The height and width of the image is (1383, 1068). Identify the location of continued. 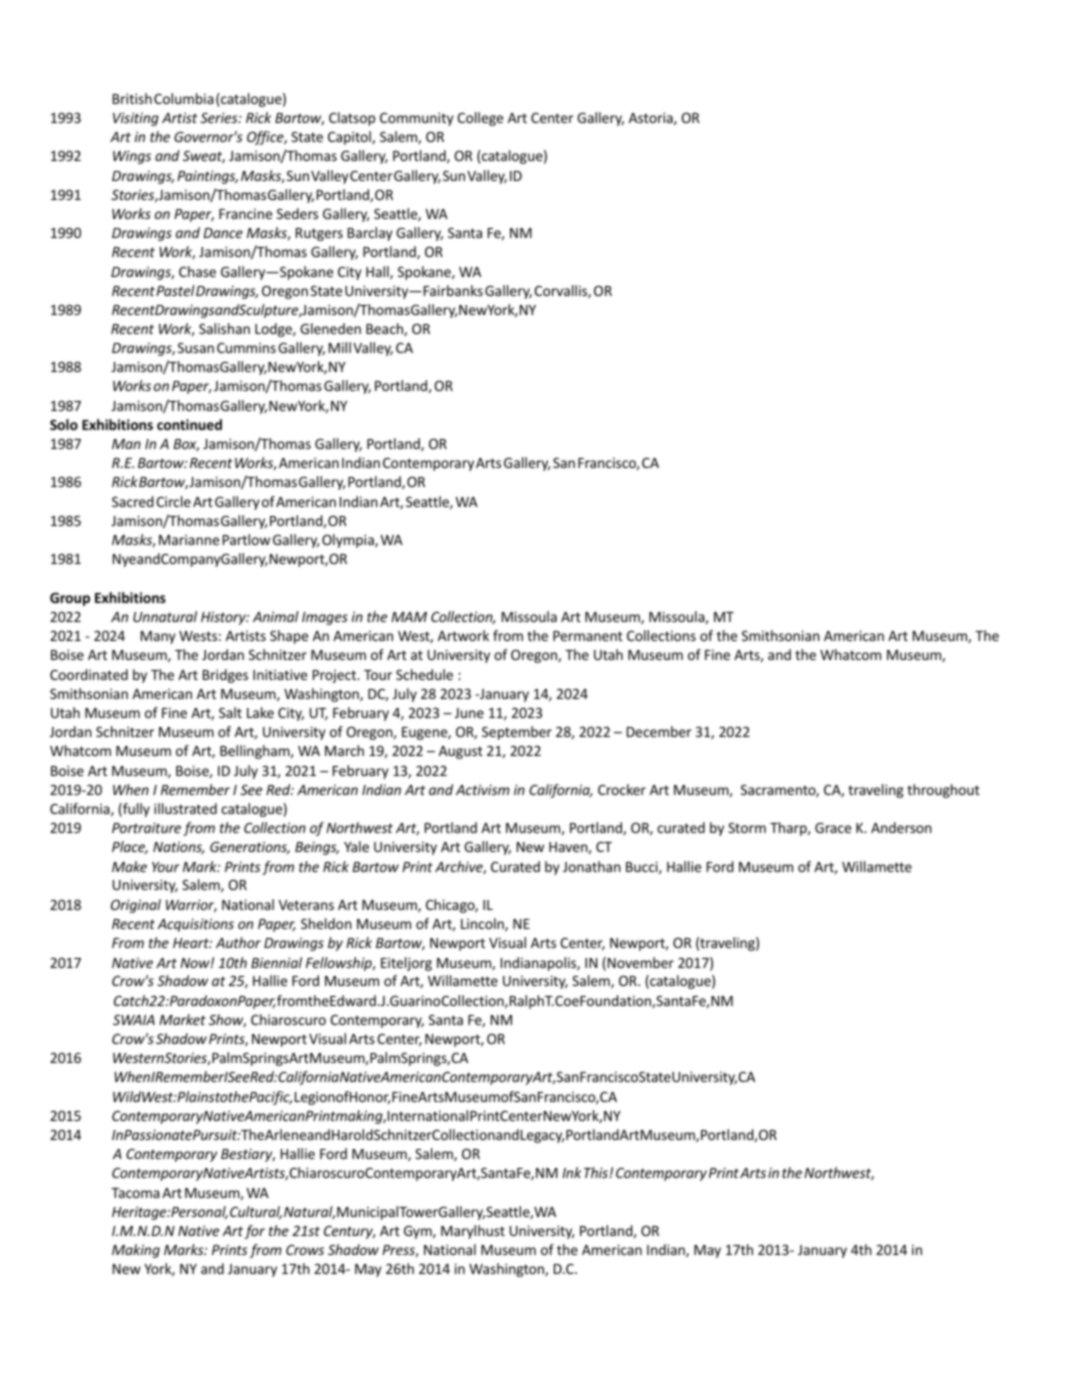
(189, 424).
